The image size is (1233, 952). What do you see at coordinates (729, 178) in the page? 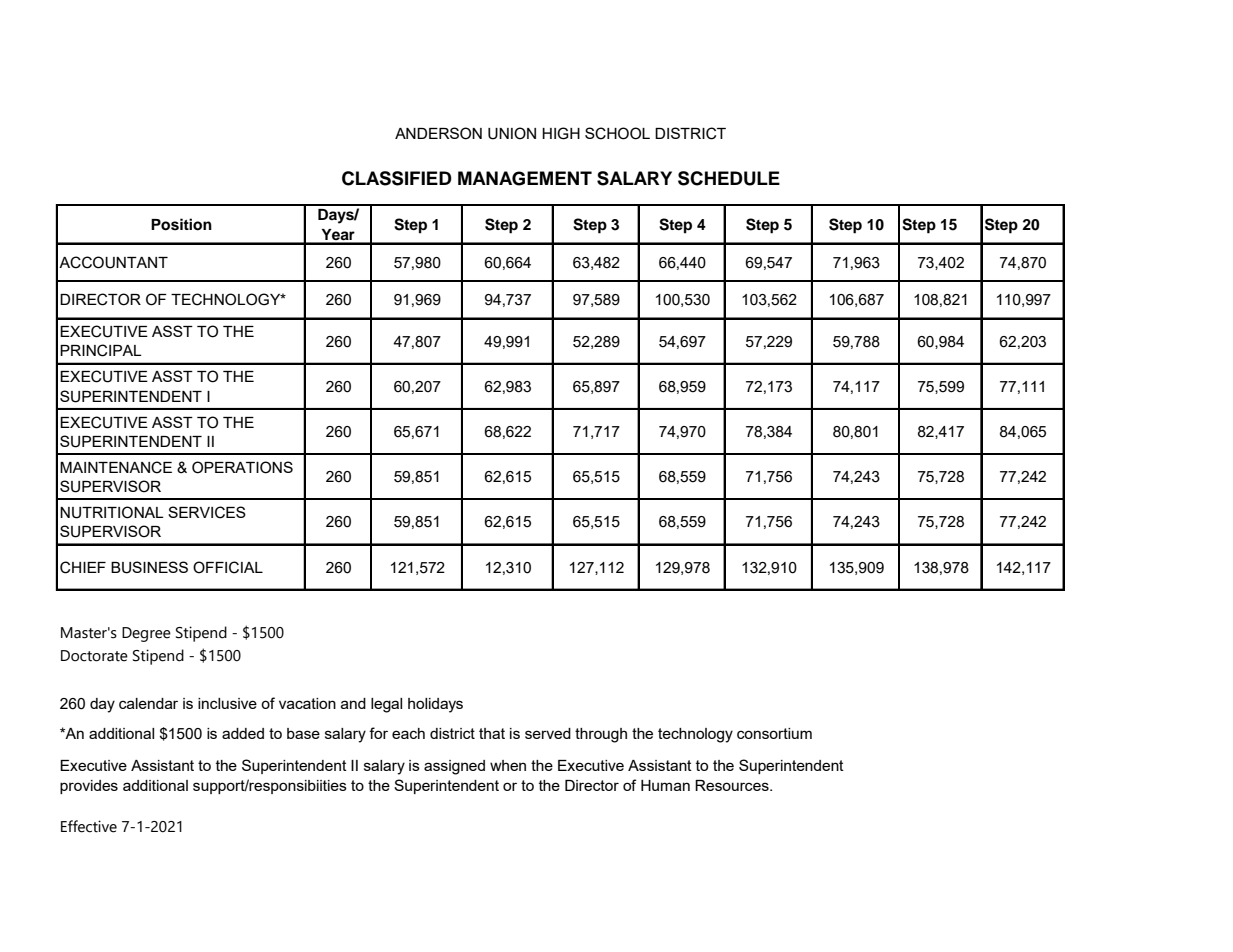
I see `SCHEDULE` at bounding box center [729, 178].
